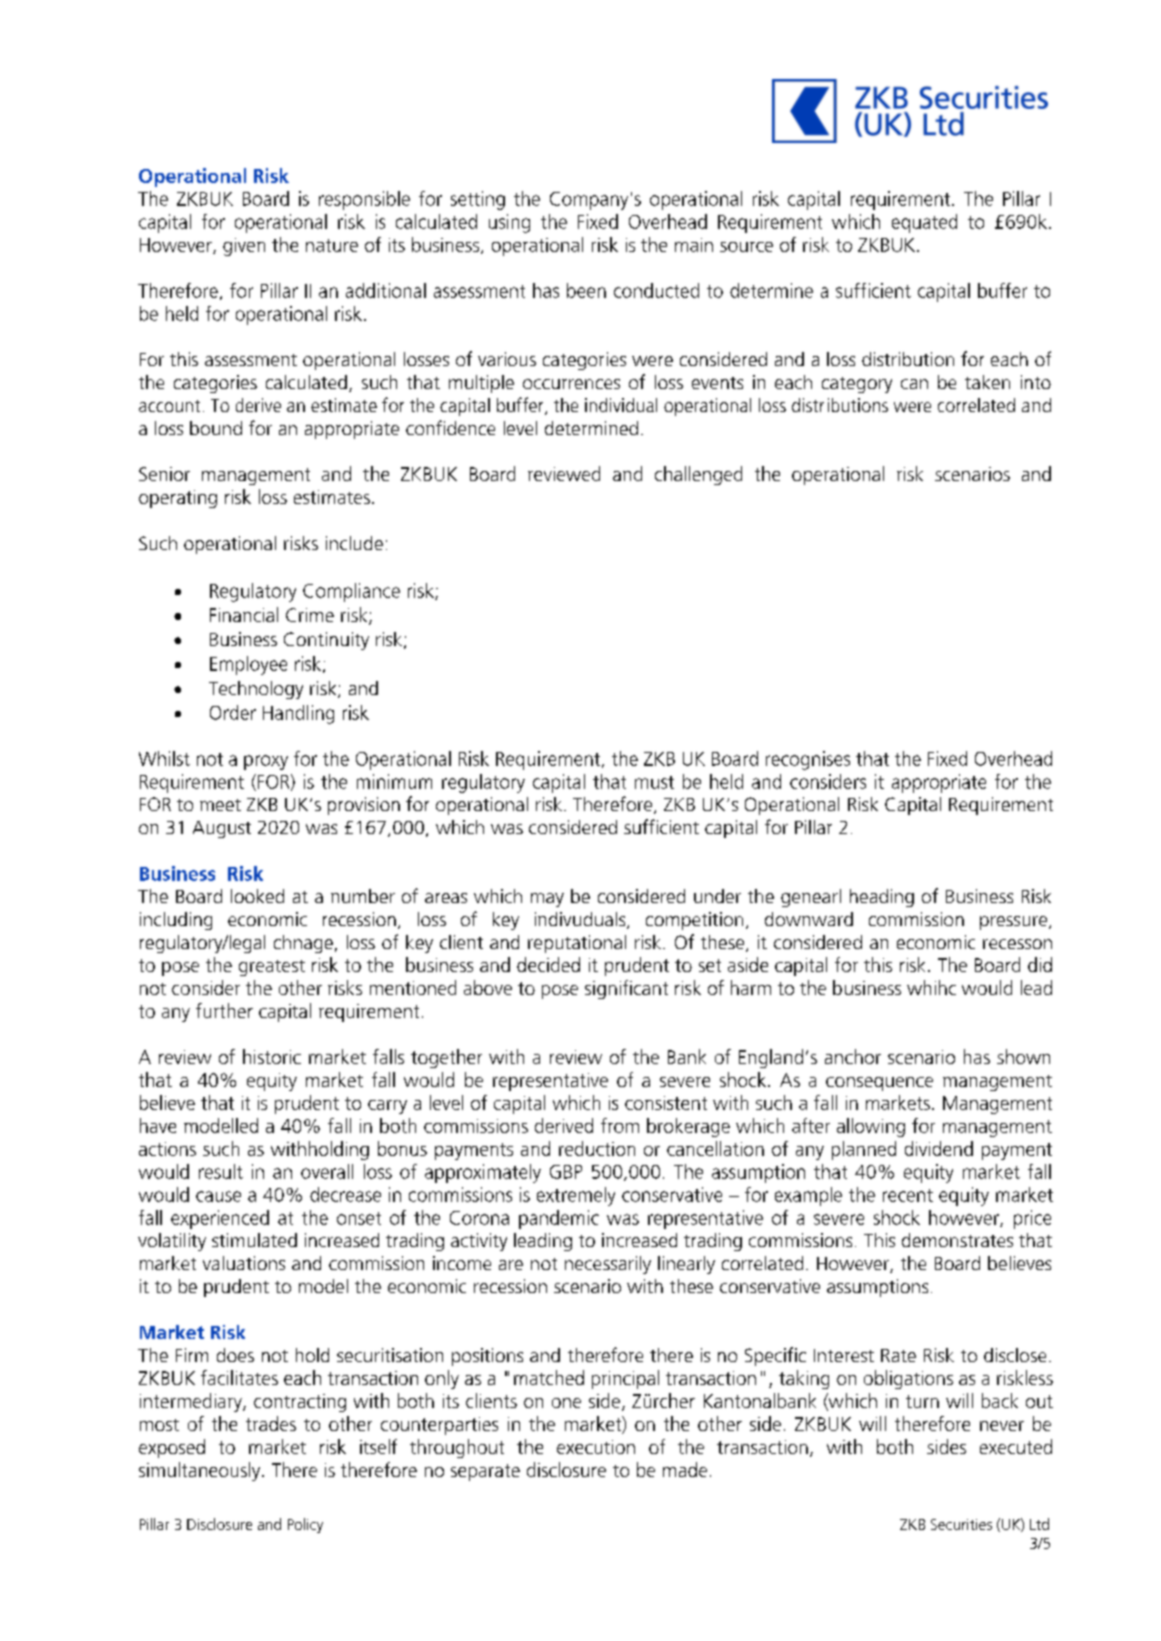 Image resolution: width=1161 pixels, height=1641 pixels. What do you see at coordinates (987, 382) in the document?
I see `taken` at bounding box center [987, 382].
